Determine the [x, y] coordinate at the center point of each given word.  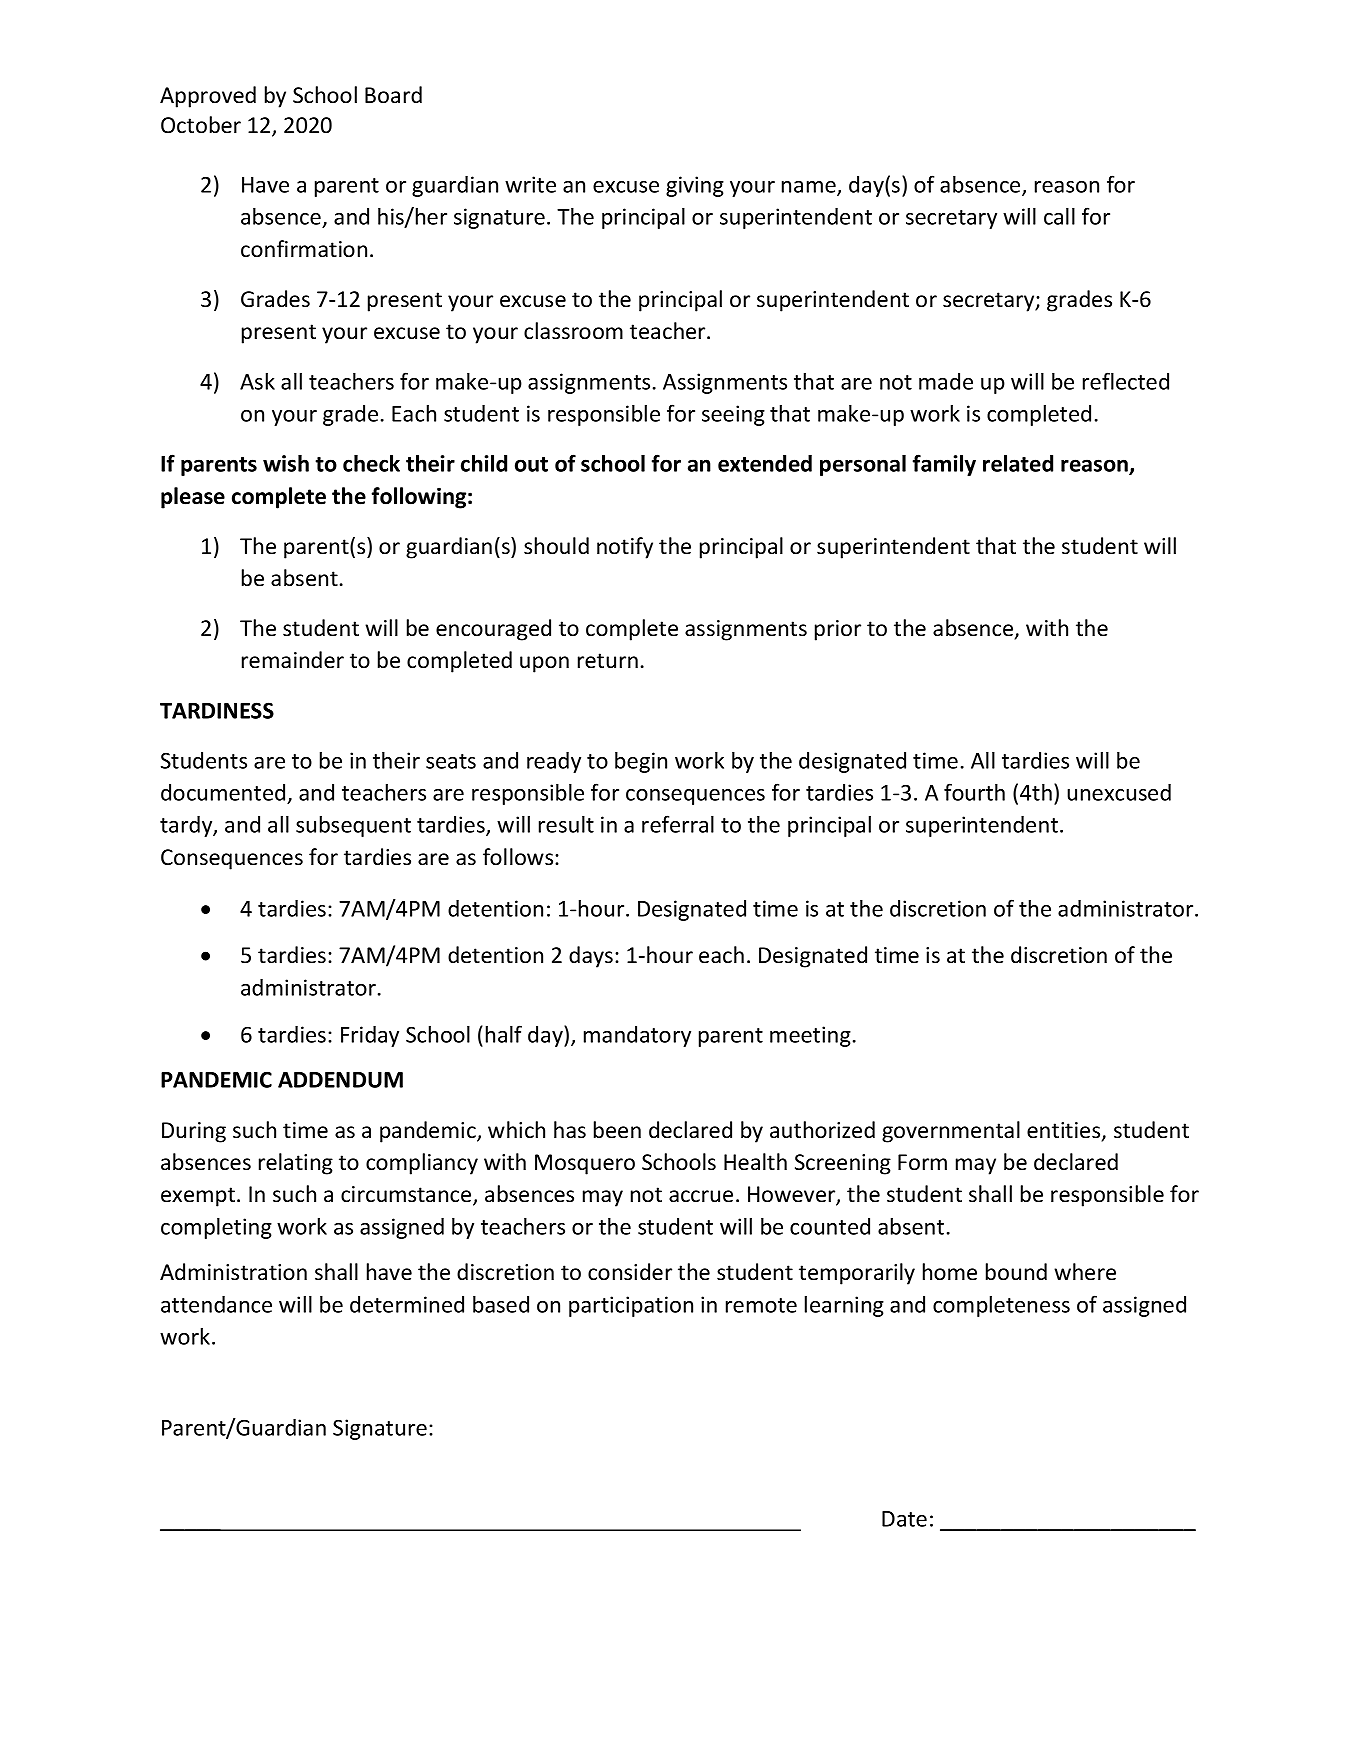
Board [393, 95]
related [1018, 463]
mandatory [637, 1036]
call [1059, 216]
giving [695, 186]
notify [625, 548]
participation [631, 1306]
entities [1065, 1131]
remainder [293, 660]
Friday [370, 1036]
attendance [216, 1304]
